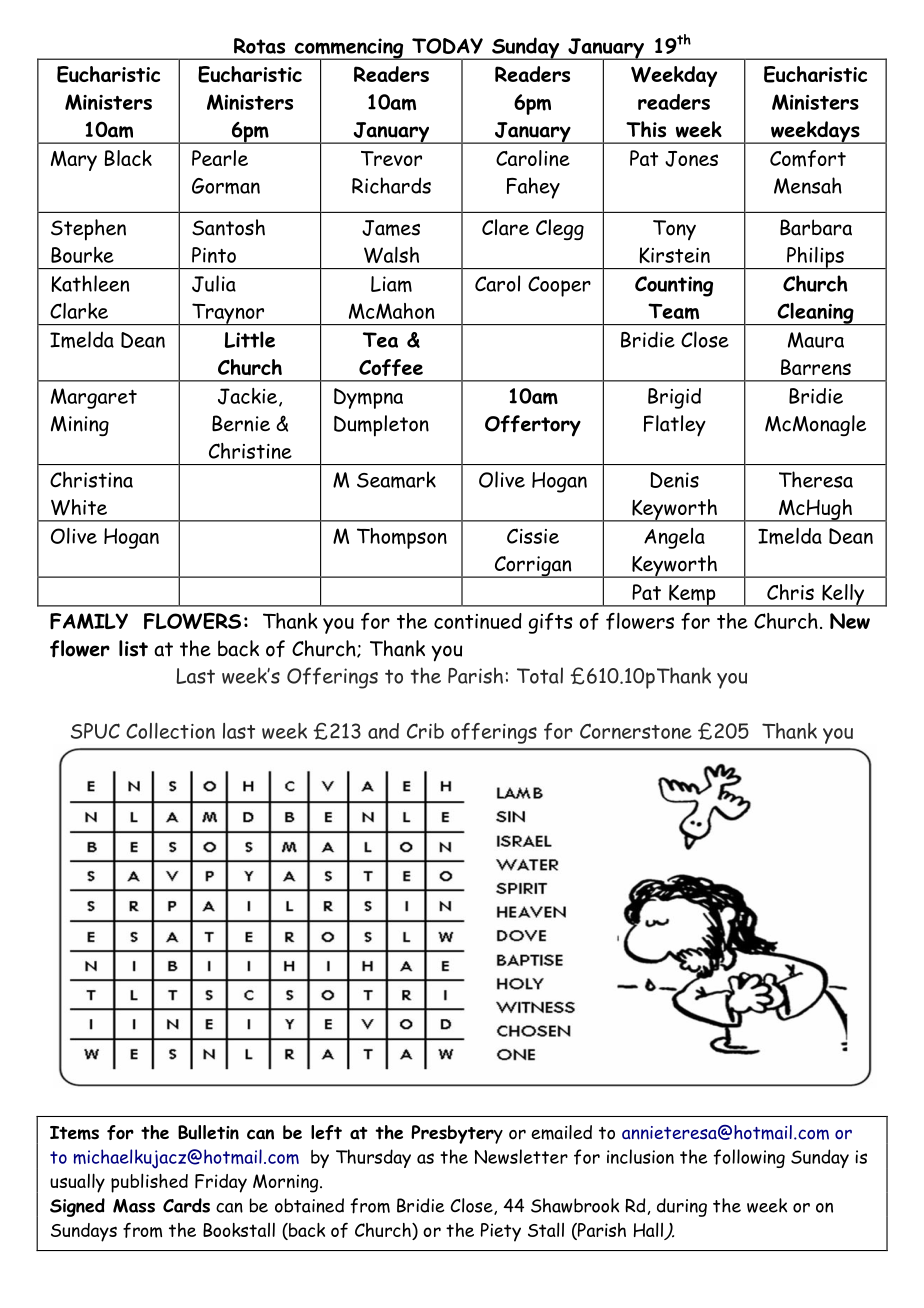 The width and height of the screenshot is (924, 1308). I want to click on Cards, so click(186, 1205).
